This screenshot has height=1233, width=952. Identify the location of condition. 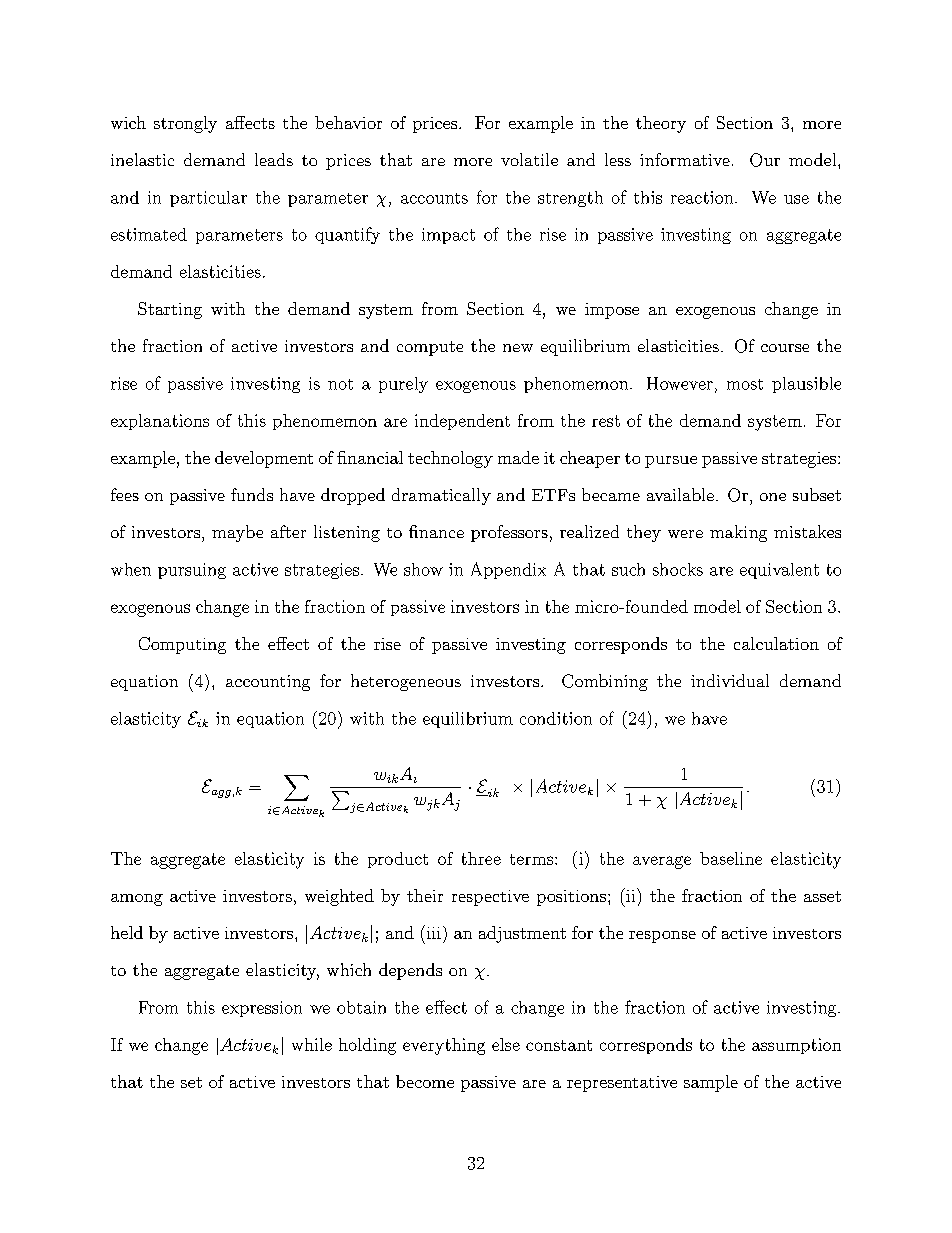
(556, 718).
